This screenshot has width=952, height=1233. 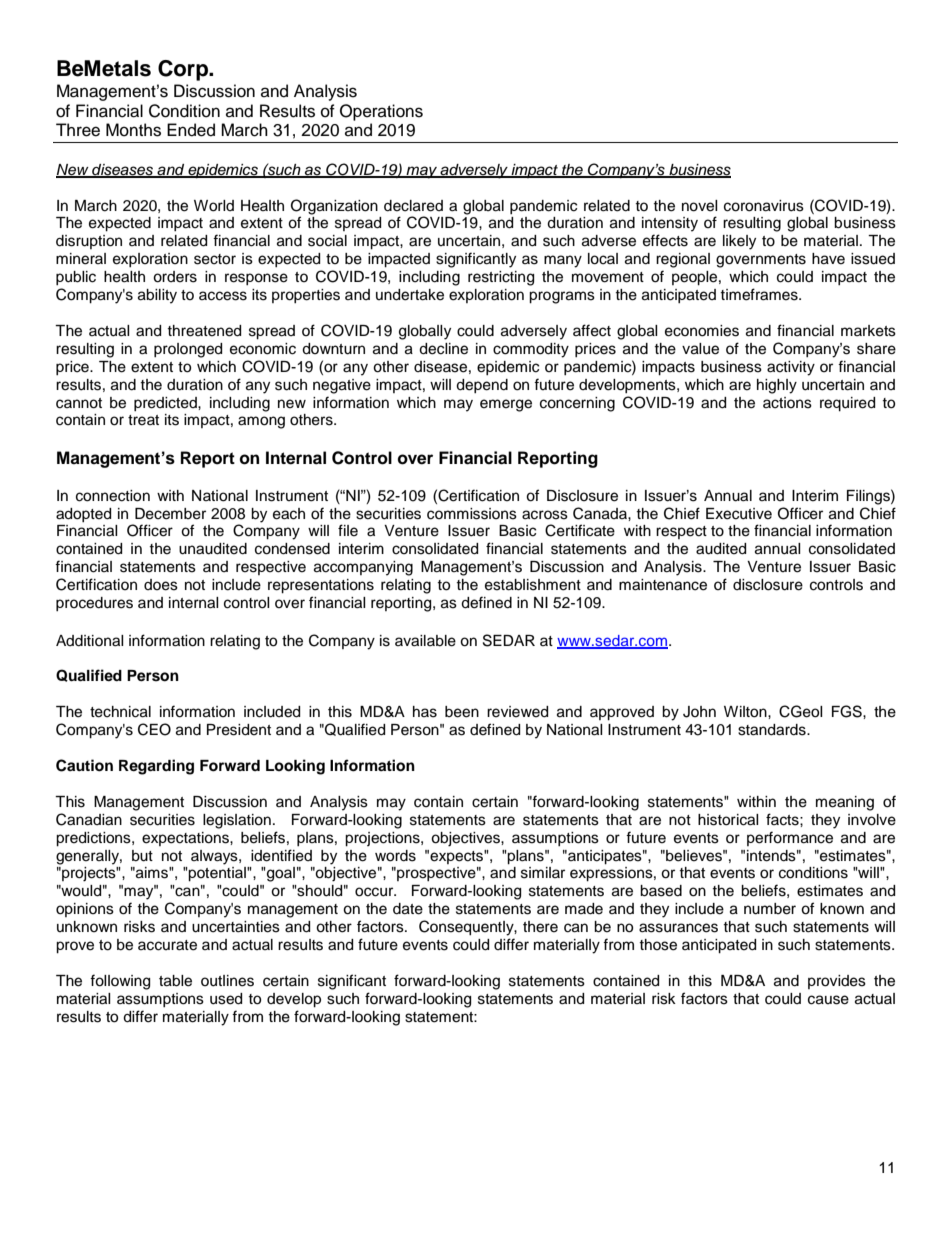 I want to click on Operations, so click(x=381, y=112).
